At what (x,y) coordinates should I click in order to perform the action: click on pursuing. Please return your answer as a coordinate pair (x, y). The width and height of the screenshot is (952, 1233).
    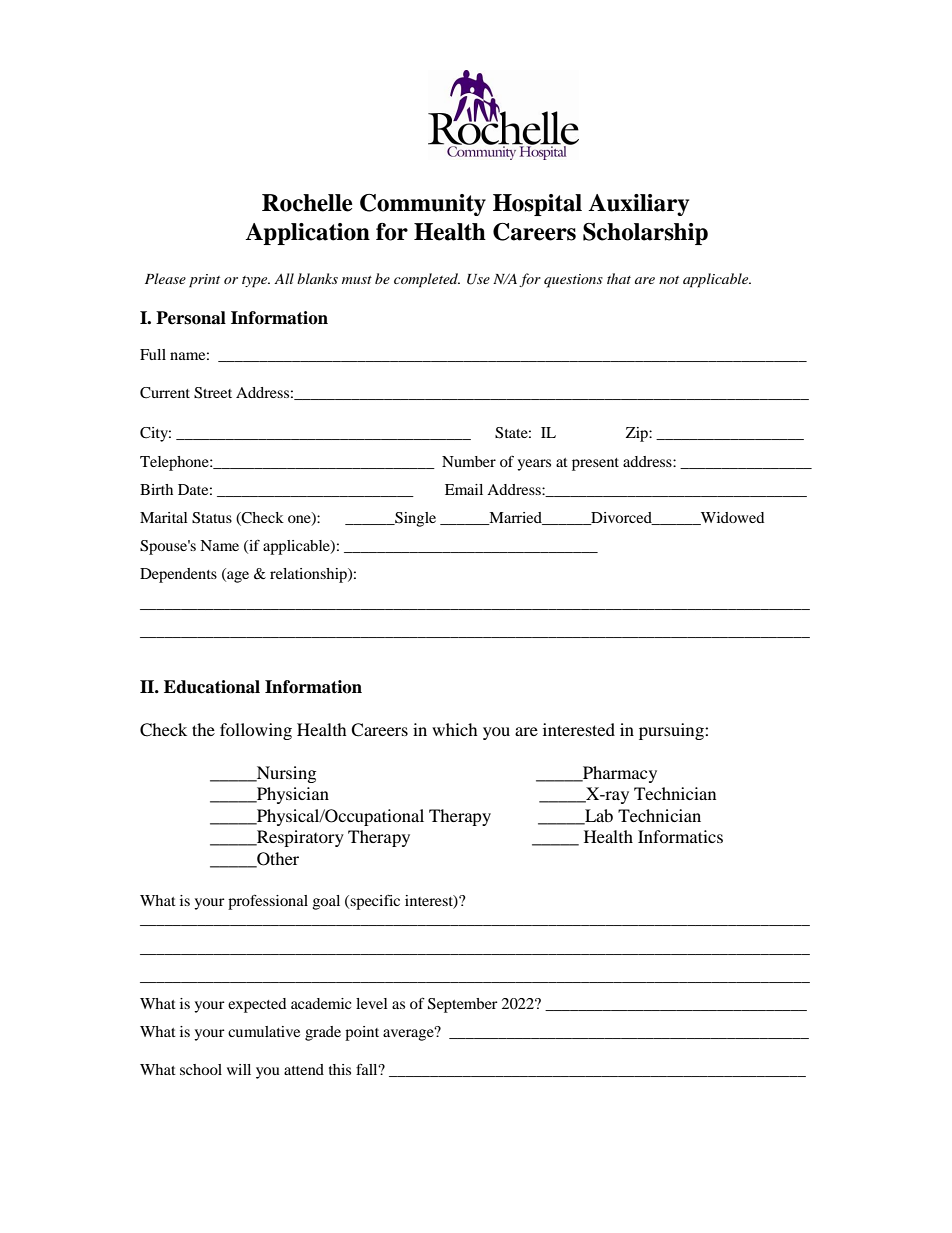
    Looking at the image, I should click on (672, 731).
